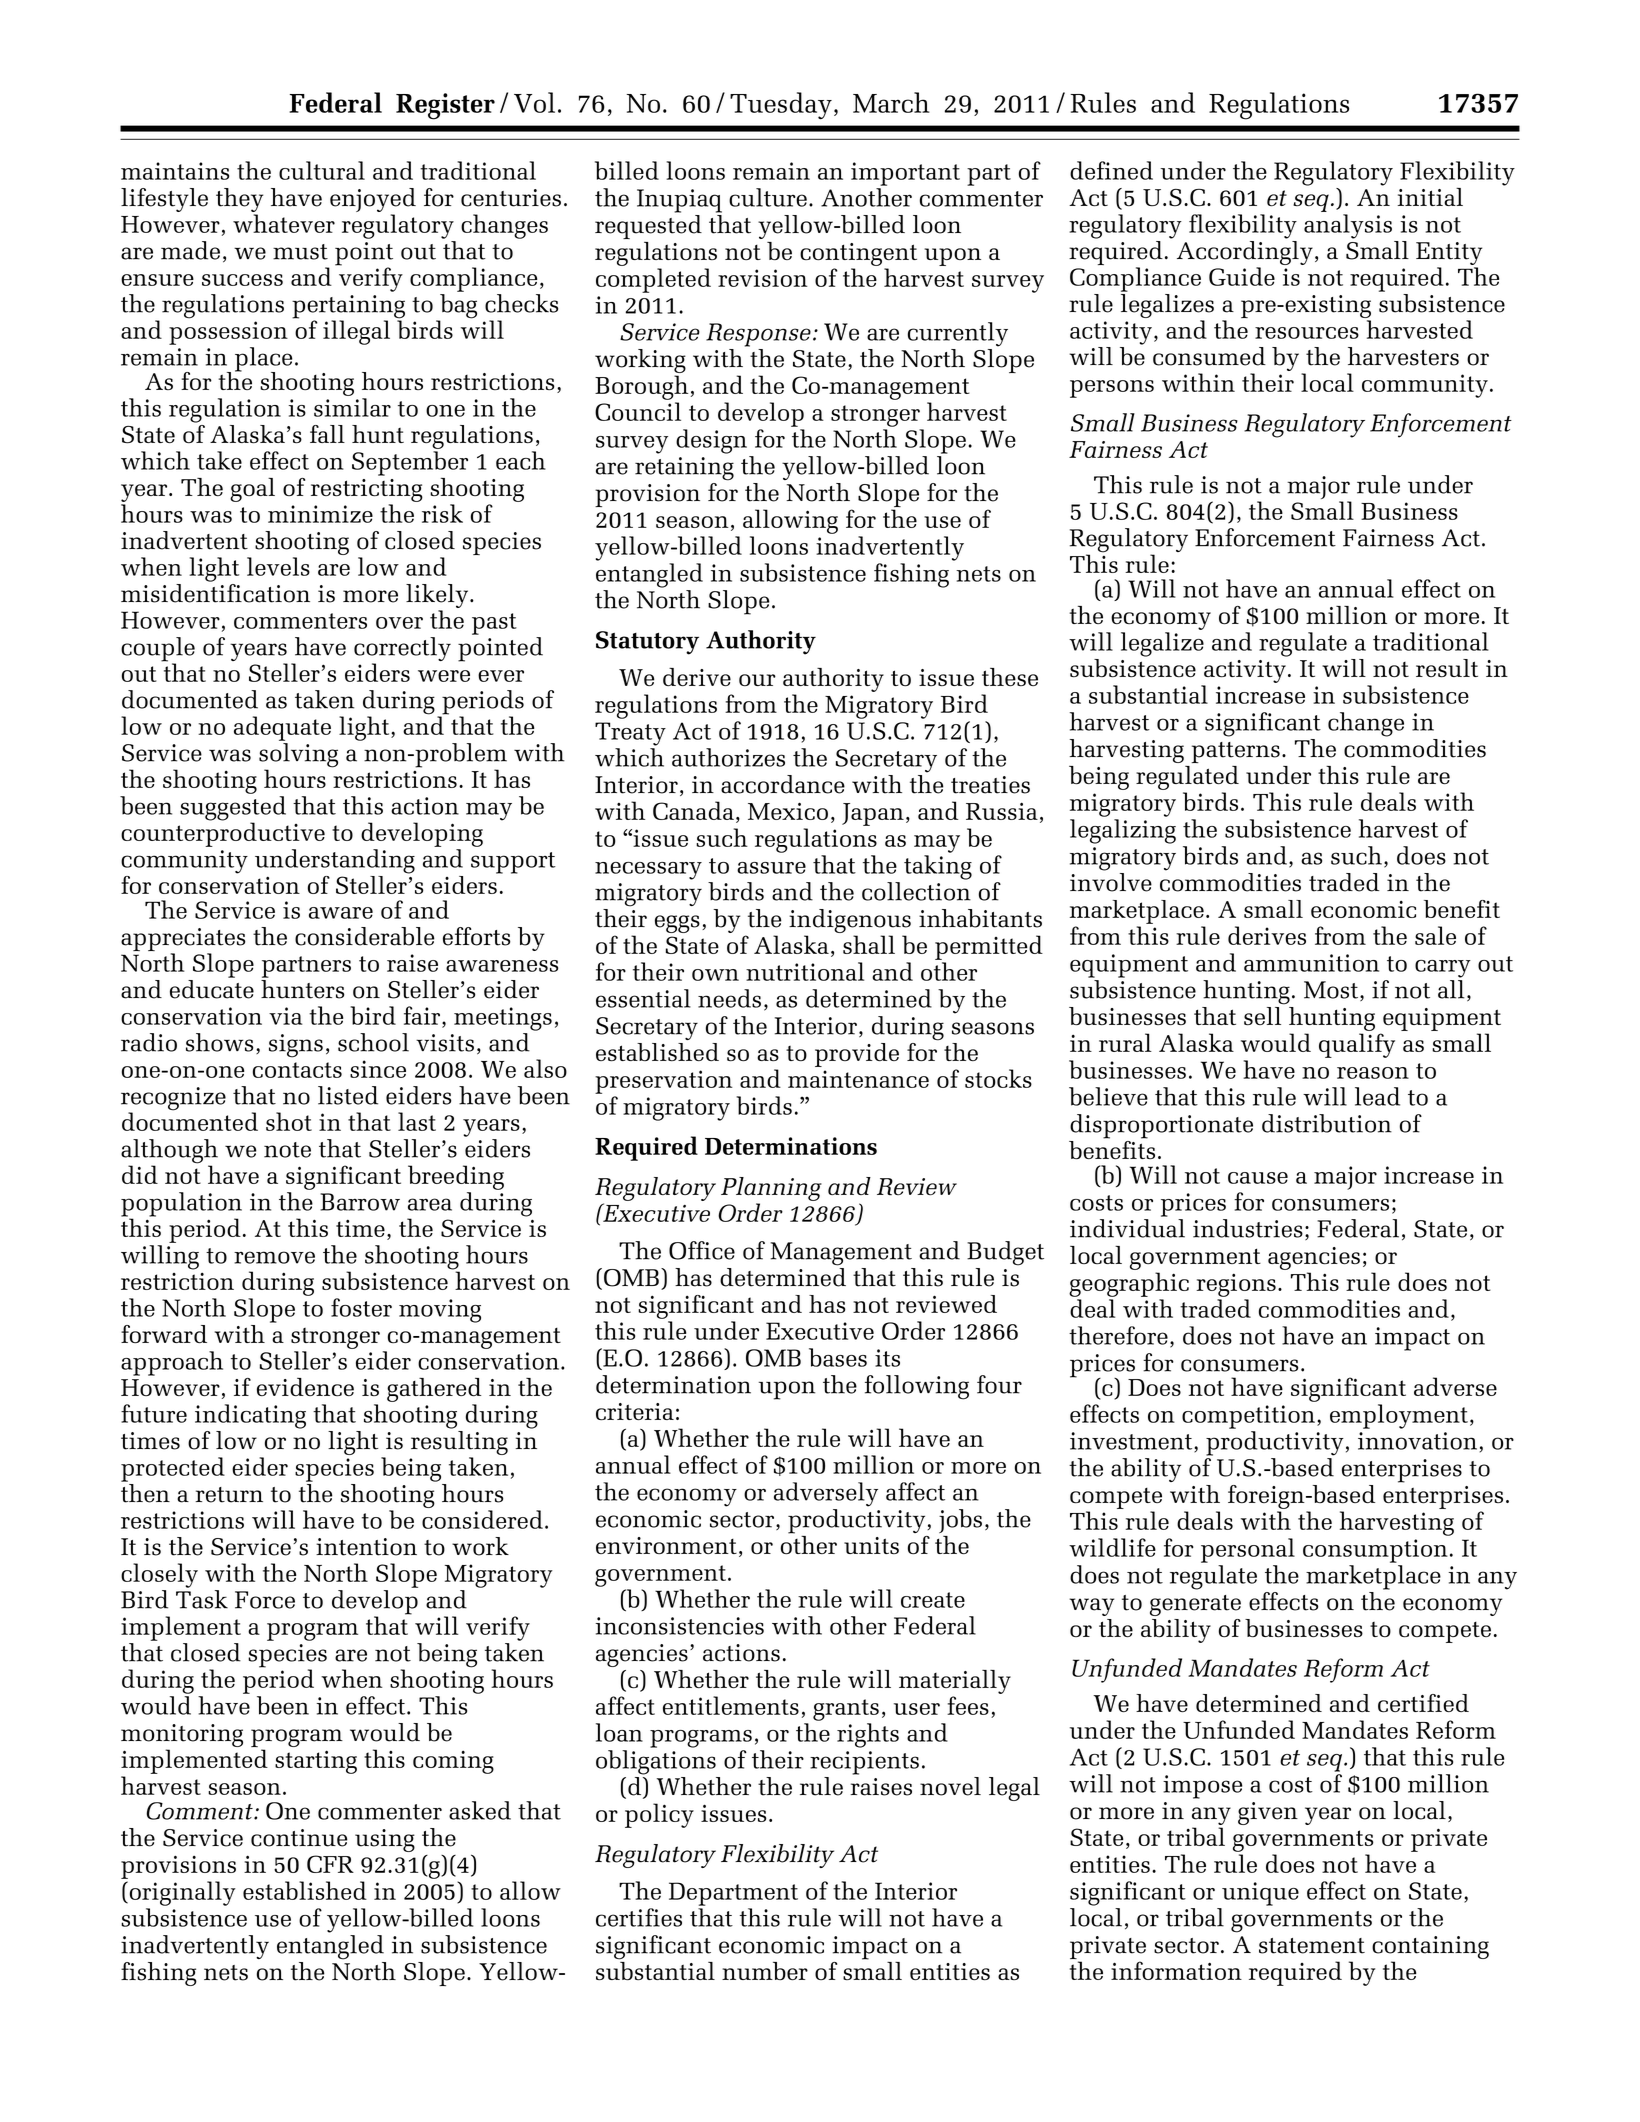 The width and height of the image is (1640, 2122). Describe the element at coordinates (1348, 226) in the image. I see `analysis` at that location.
